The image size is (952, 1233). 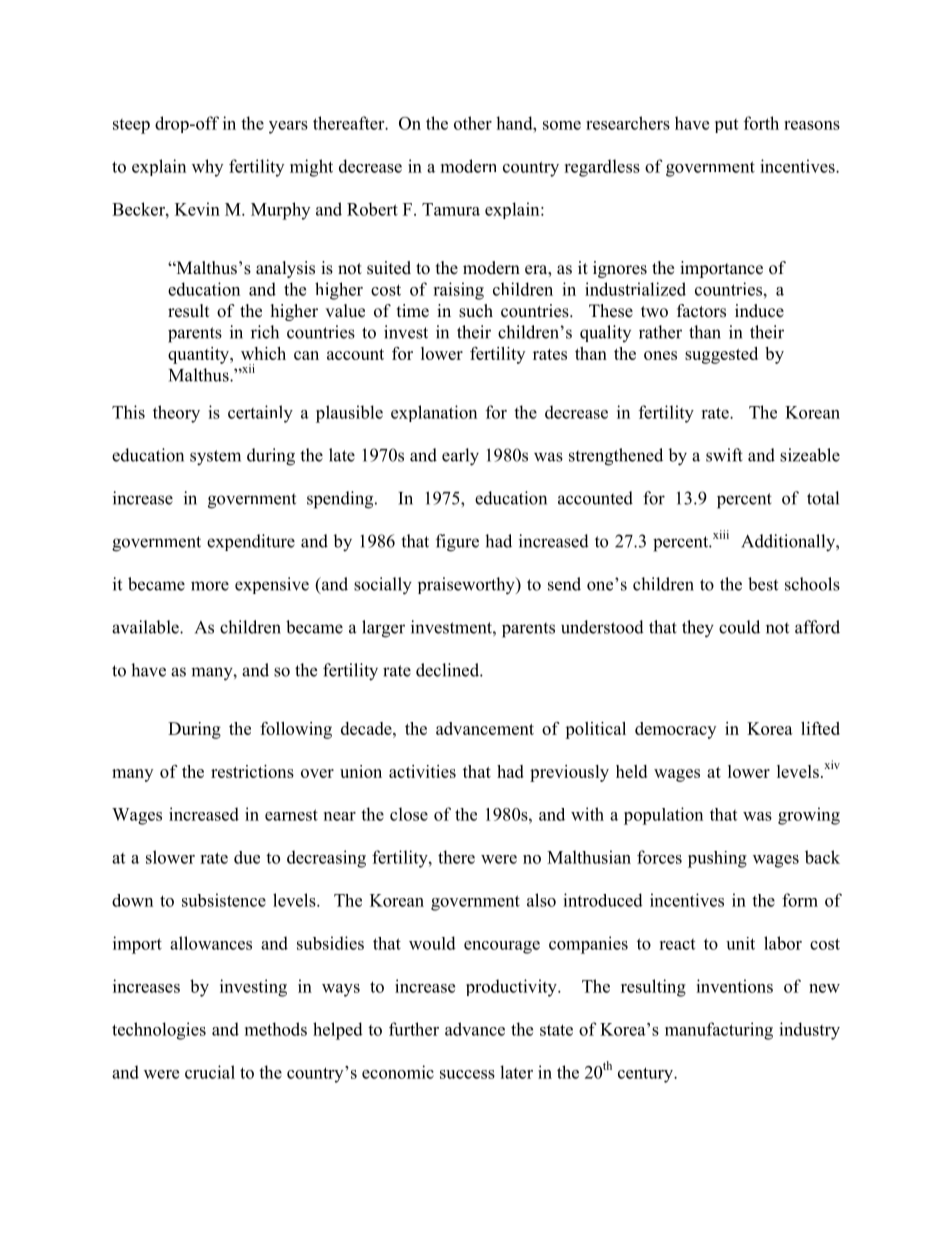 I want to click on manufacturing, so click(x=719, y=1031).
